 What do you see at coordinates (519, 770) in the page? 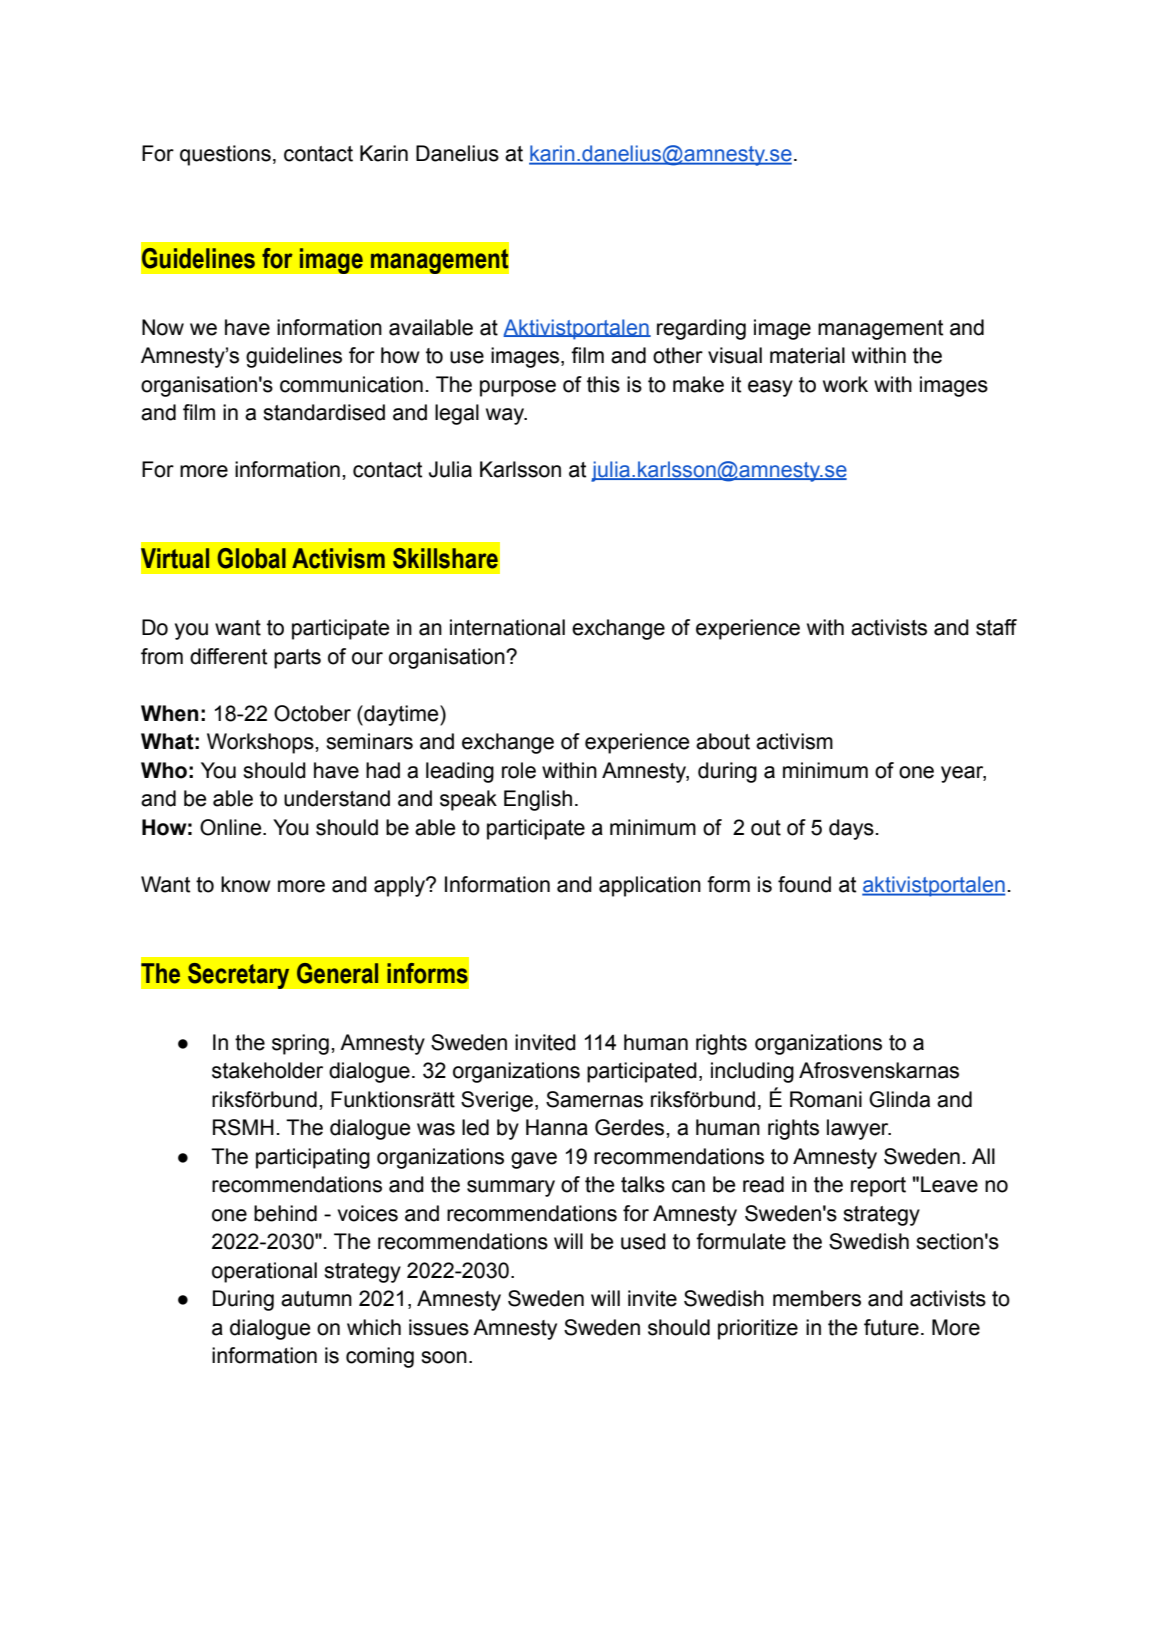
I see `role` at bounding box center [519, 770].
